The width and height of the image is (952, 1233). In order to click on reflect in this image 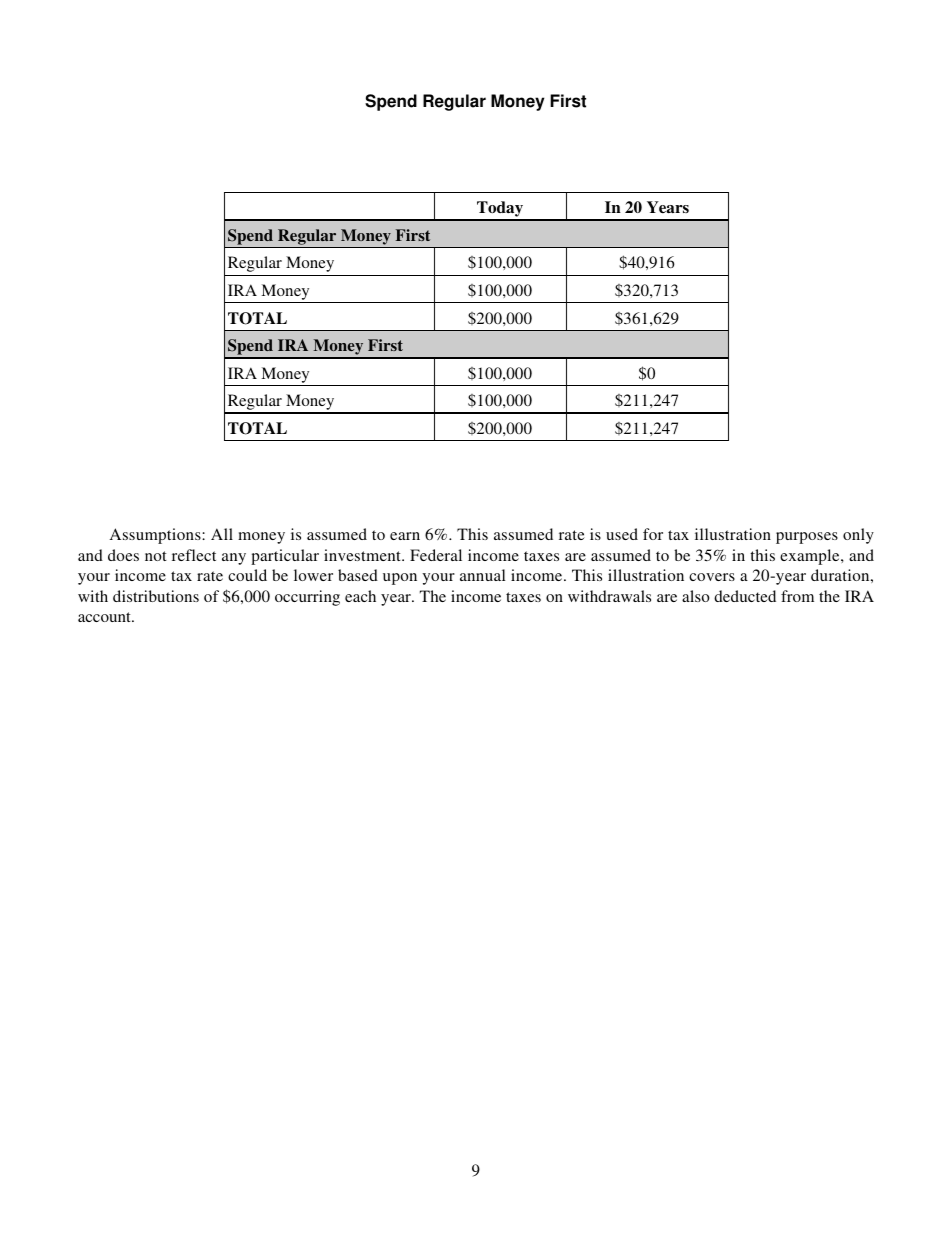, I will do `click(194, 555)`.
